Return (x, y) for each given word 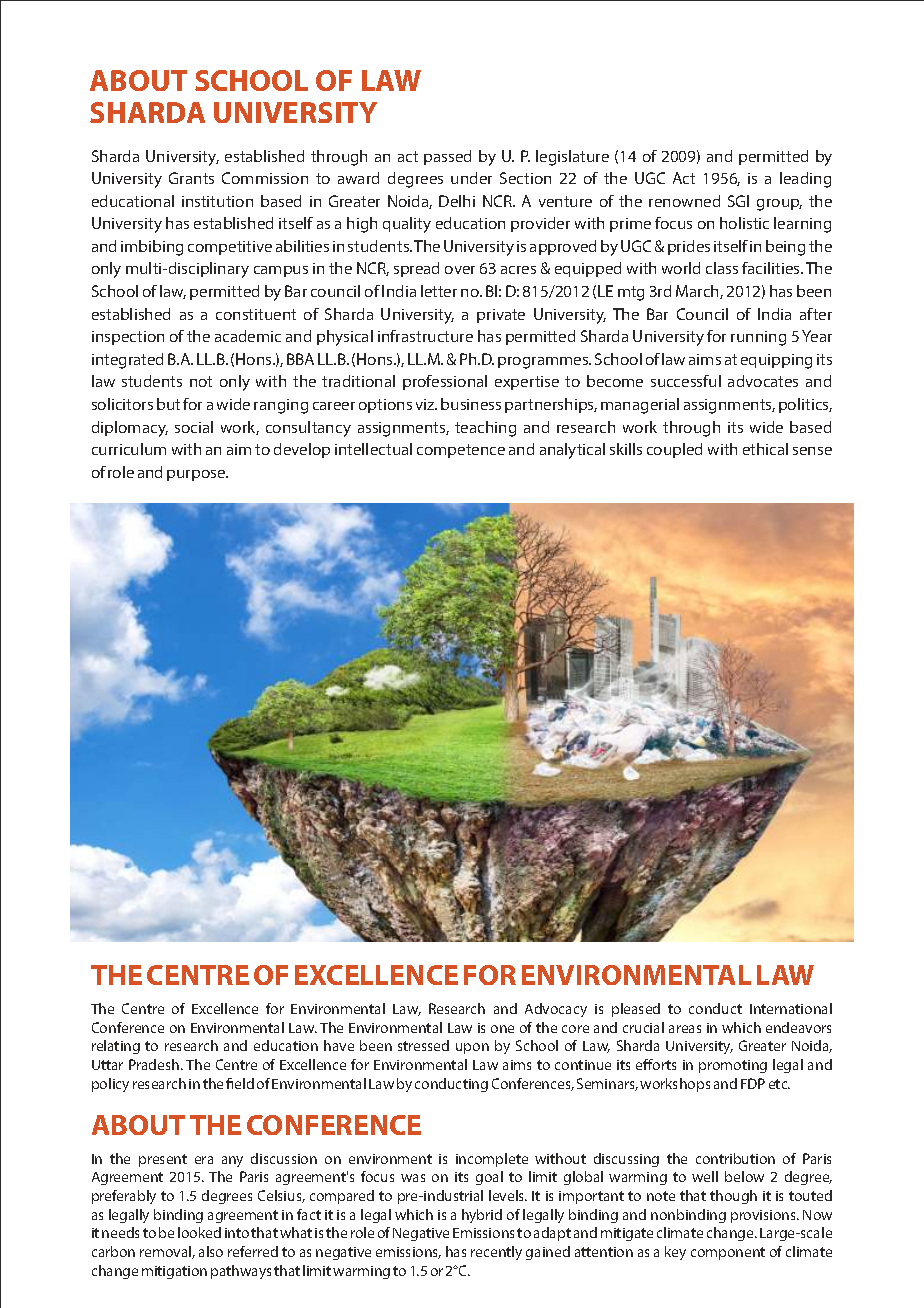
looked (199, 1232)
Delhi (457, 201)
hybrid (482, 1216)
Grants (191, 178)
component (728, 1253)
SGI (738, 201)
